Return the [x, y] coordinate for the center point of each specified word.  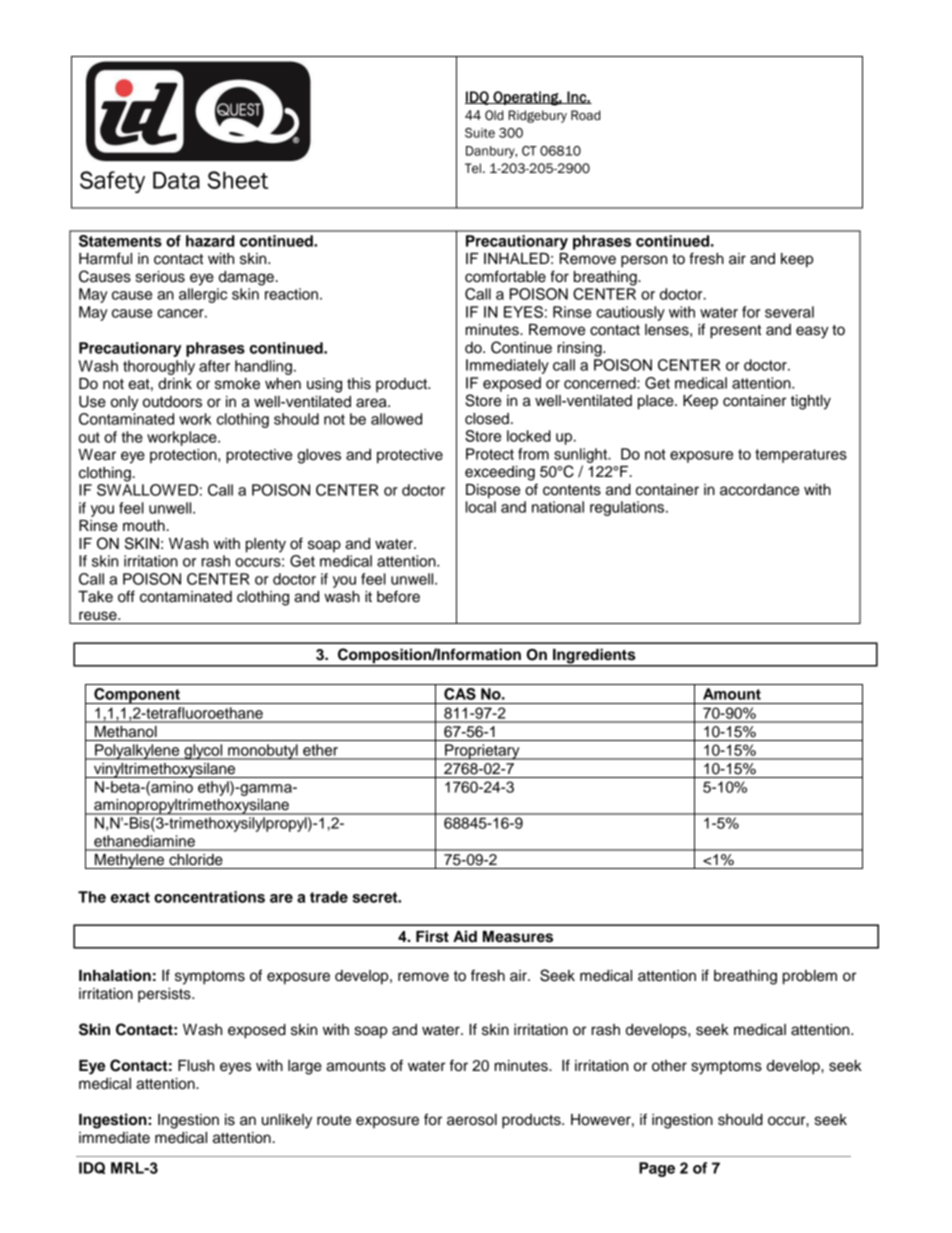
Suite [480, 133]
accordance [759, 490]
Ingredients [594, 657]
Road [585, 115]
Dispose [493, 491]
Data [176, 180]
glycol [203, 752]
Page [657, 1169]
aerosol [472, 1120]
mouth [144, 526]
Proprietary [482, 752]
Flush [196, 1066]
